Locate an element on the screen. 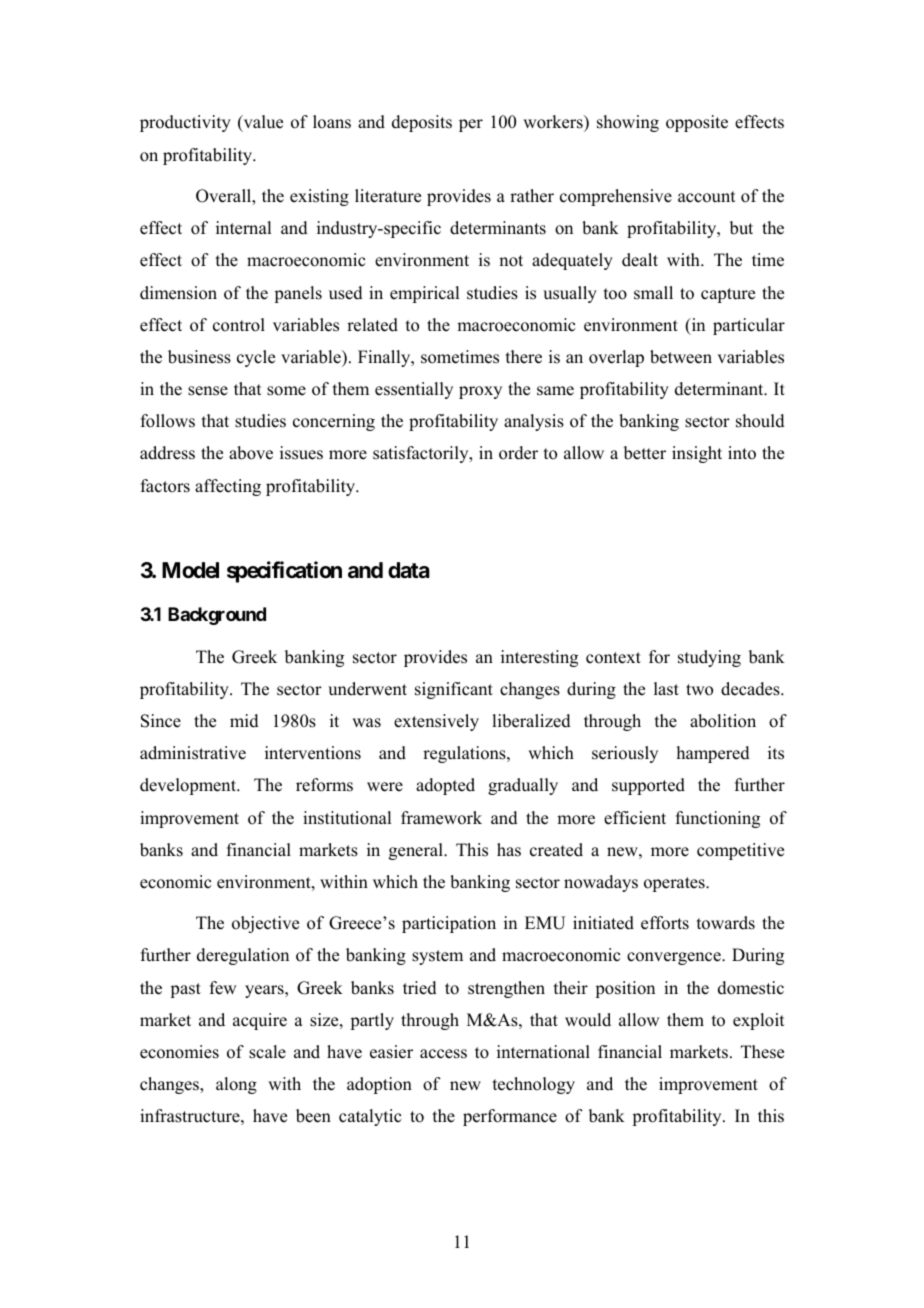  opposite is located at coordinates (697, 123).
